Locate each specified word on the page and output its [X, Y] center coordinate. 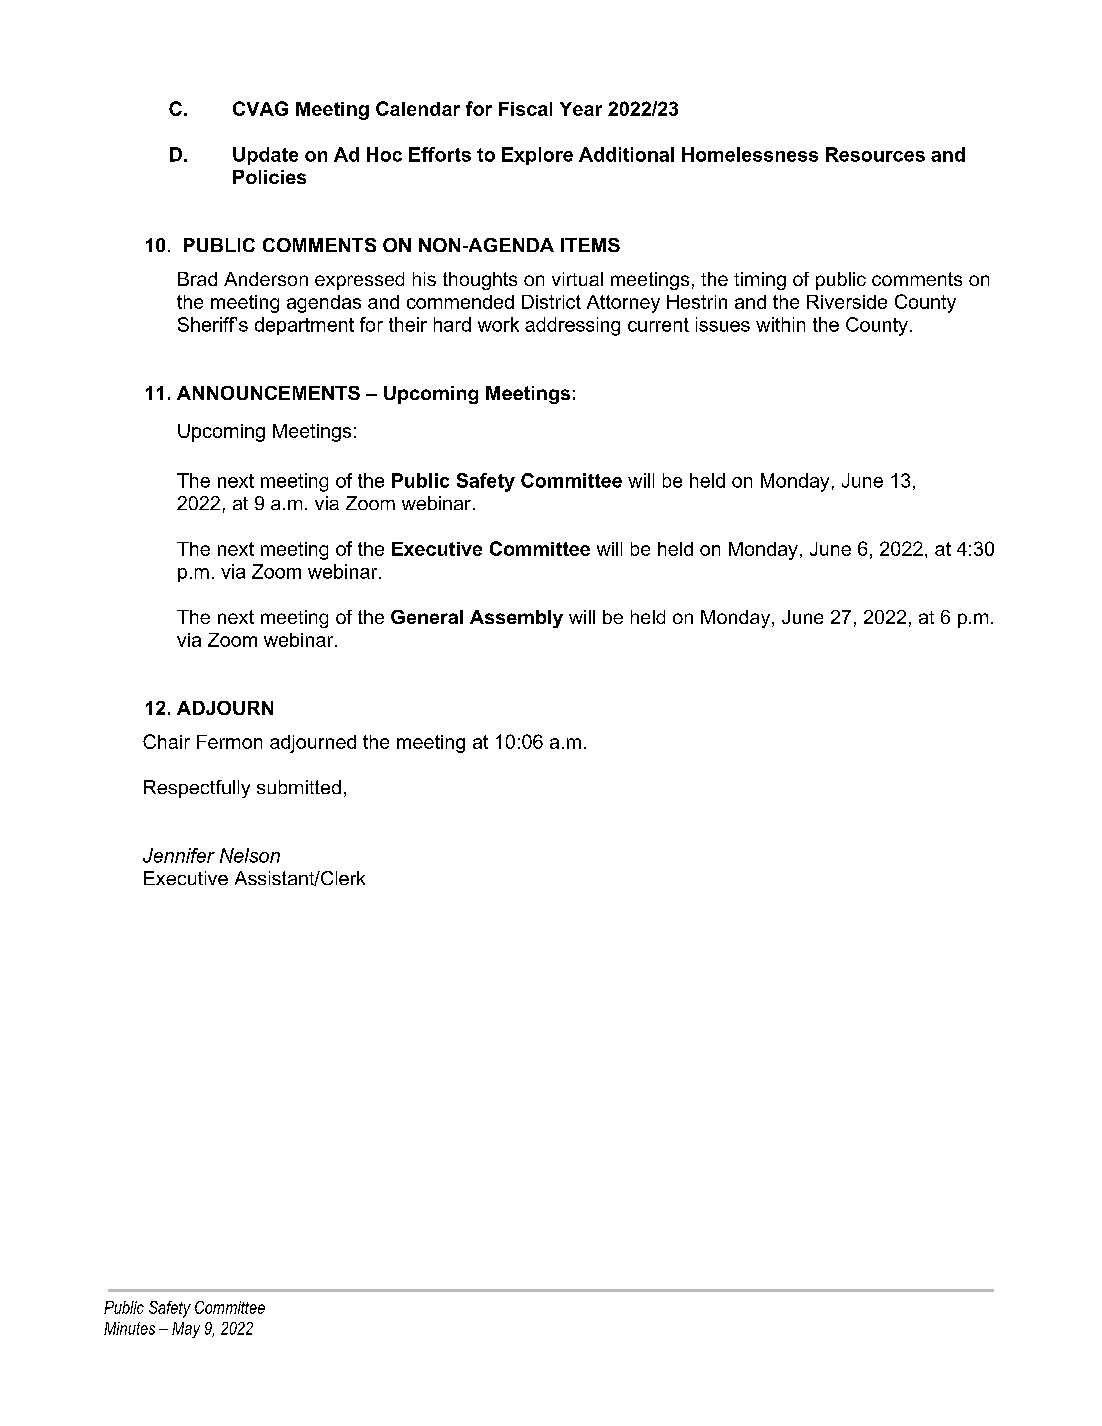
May [186, 1330]
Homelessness [750, 154]
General [427, 617]
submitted [299, 787]
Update [265, 156]
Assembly [516, 619]
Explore [537, 156]
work [498, 324]
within [780, 324]
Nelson [250, 855]
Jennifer [179, 855]
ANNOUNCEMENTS [268, 393]
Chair [166, 741]
